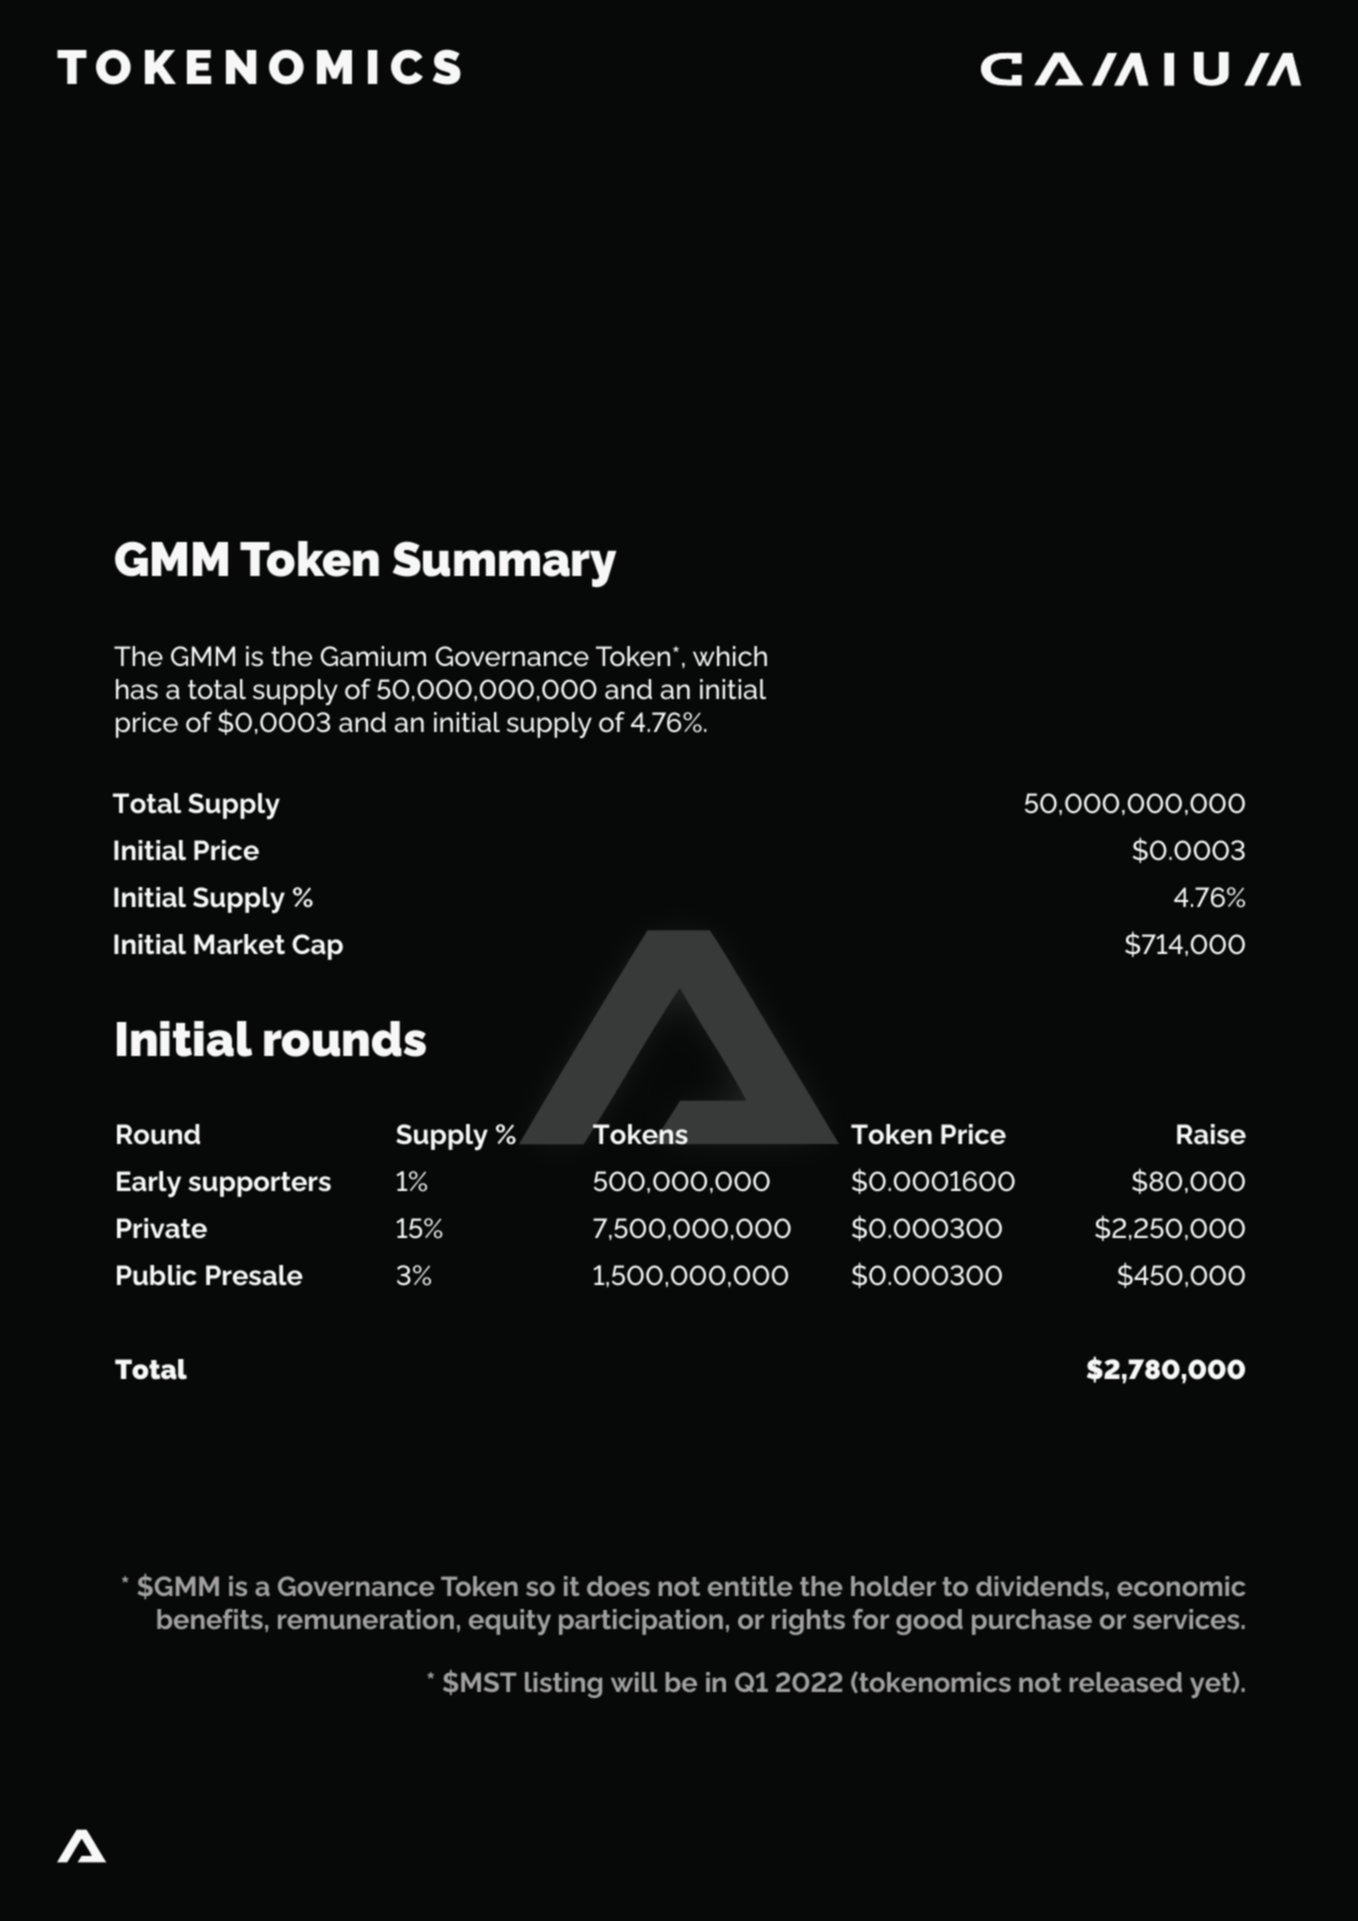  Describe the element at coordinates (210, 1619) in the image. I see `benefits` at that location.
